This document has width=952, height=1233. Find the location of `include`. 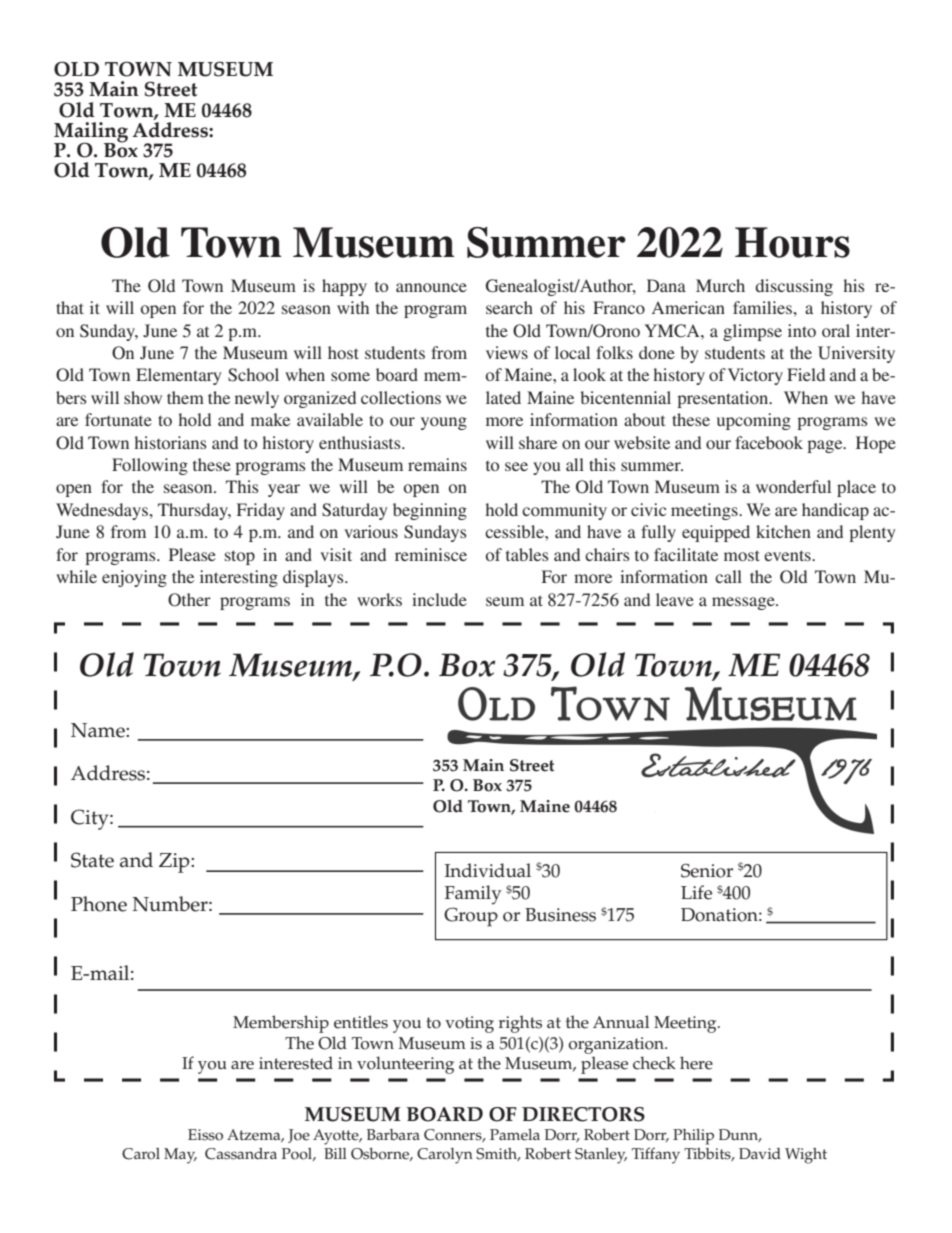

include is located at coordinates (439, 599).
